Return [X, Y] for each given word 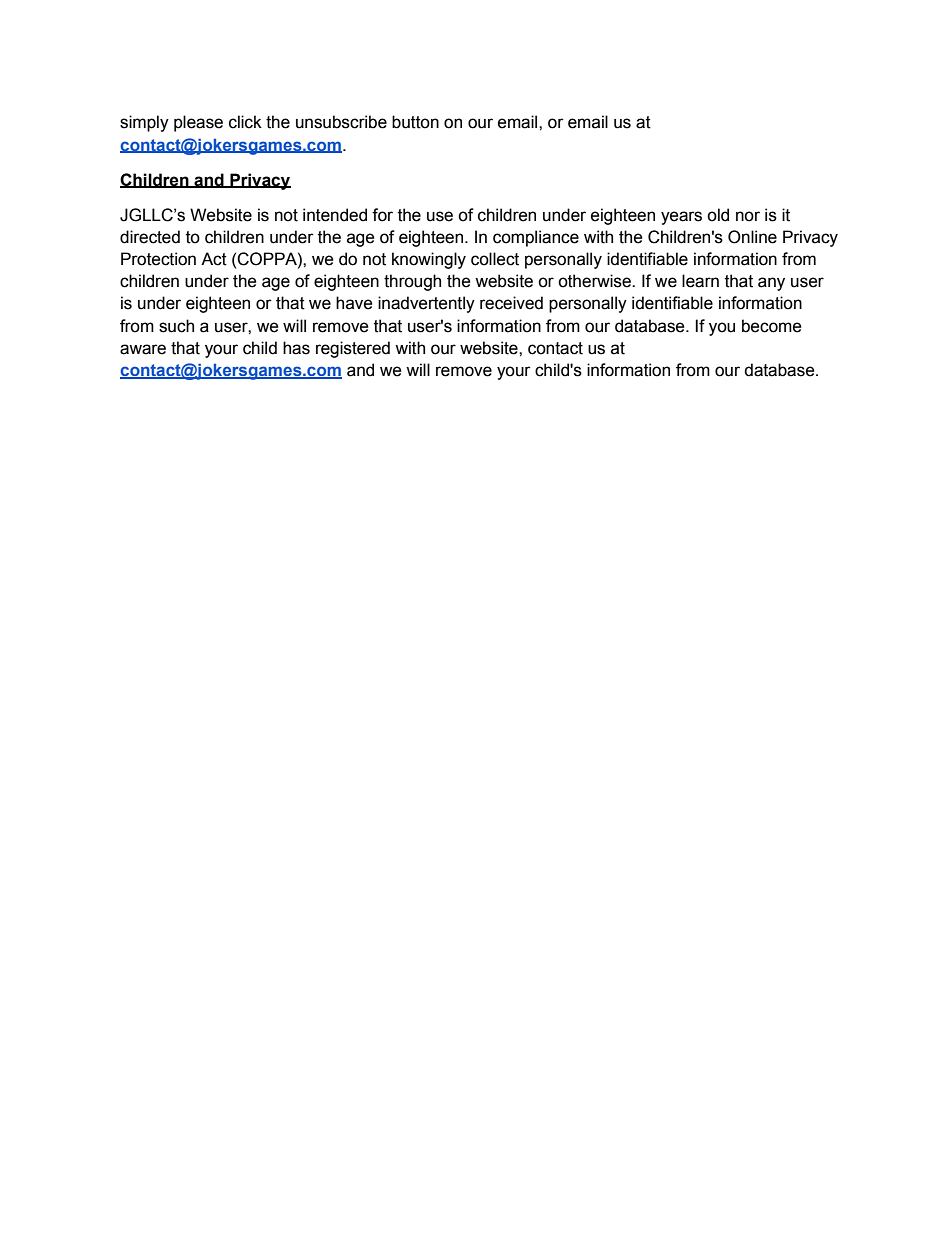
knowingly [429, 260]
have [354, 303]
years [681, 218]
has [296, 348]
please [198, 123]
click [245, 122]
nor [748, 216]
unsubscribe [341, 122]
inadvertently [426, 304]
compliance [536, 238]
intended [335, 215]
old [718, 215]
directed [150, 237]
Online [752, 237]
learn [700, 281]
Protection [158, 259]
